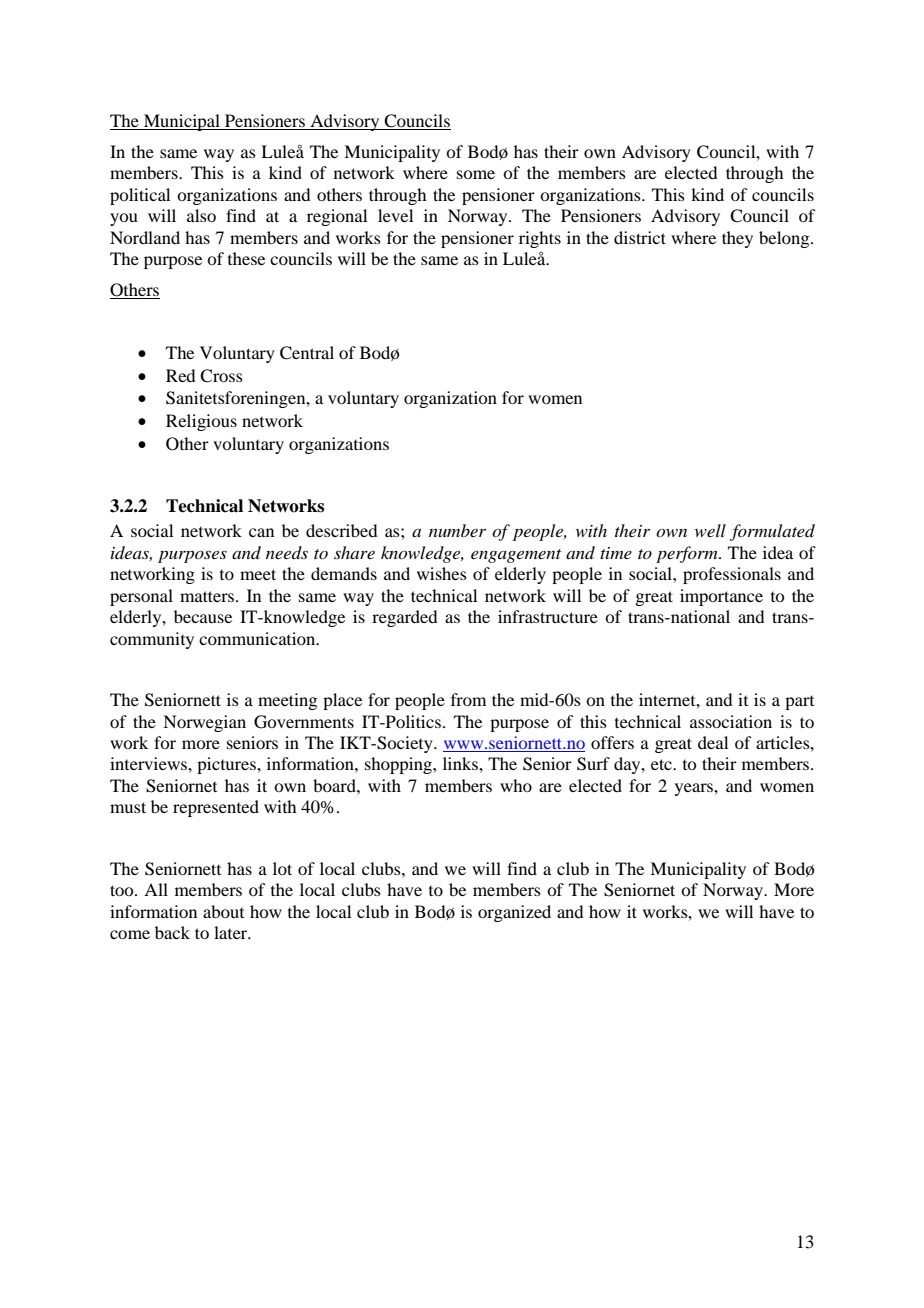  What do you see at coordinates (737, 239) in the document?
I see `they` at bounding box center [737, 239].
